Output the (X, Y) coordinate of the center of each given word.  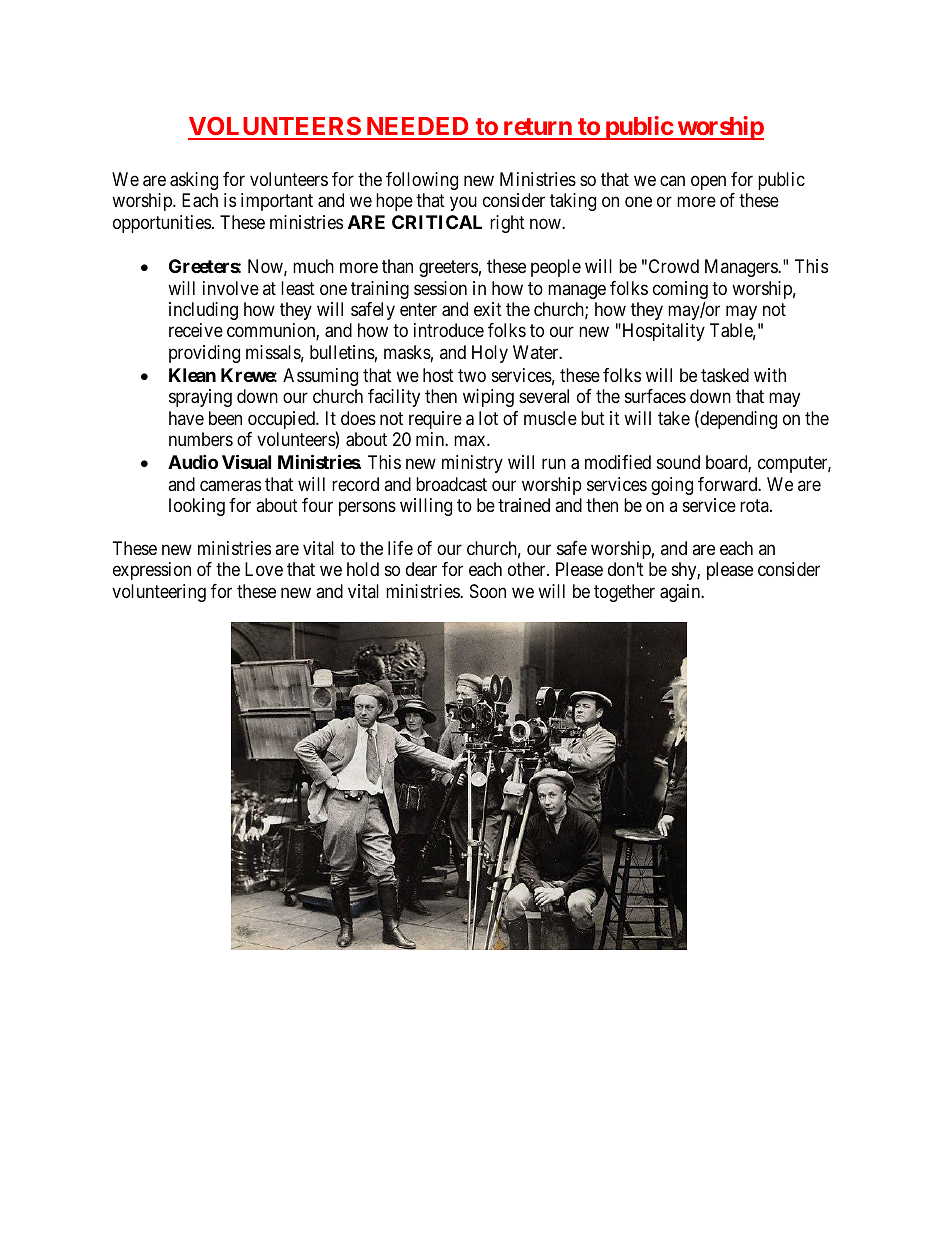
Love (264, 569)
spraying (200, 398)
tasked (725, 375)
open (708, 182)
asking (194, 181)
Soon (488, 591)
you (463, 204)
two (472, 375)
